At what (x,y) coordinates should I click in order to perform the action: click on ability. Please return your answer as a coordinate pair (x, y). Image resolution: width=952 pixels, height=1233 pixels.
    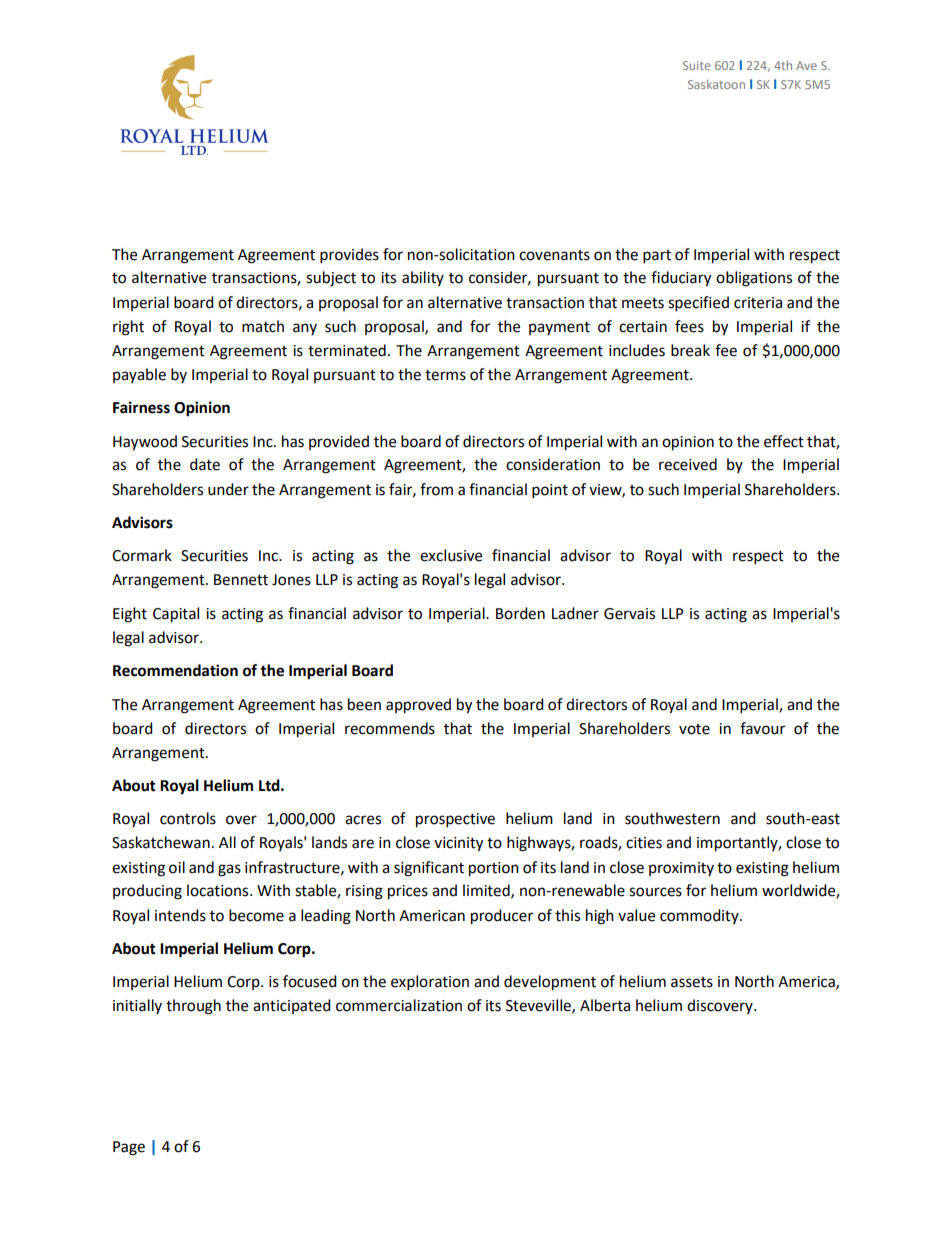
    Looking at the image, I should click on (423, 278).
